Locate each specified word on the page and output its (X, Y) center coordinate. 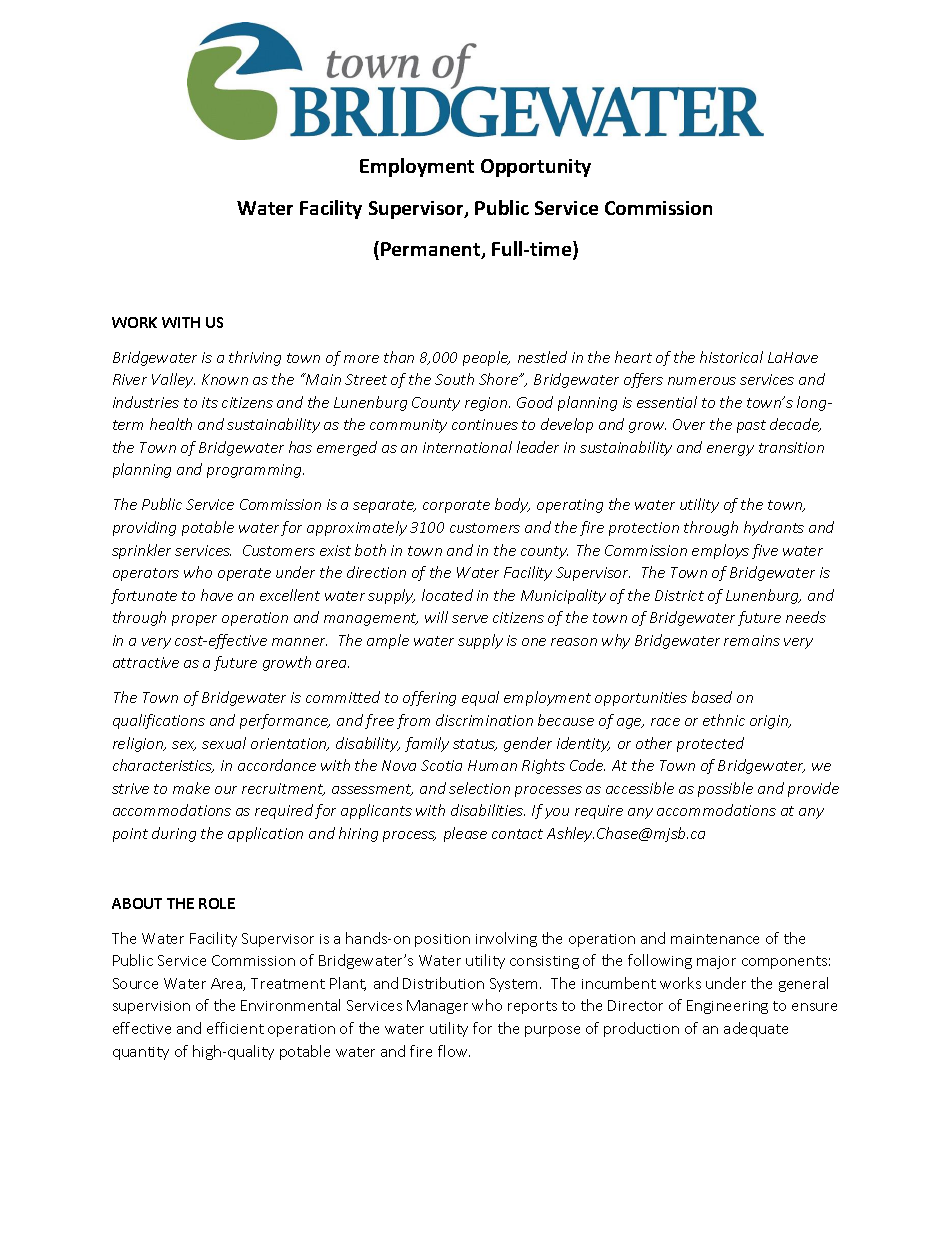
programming (255, 471)
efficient (235, 1028)
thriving (255, 358)
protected (710, 744)
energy (730, 450)
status (475, 745)
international (467, 447)
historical (731, 357)
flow (454, 1051)
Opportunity (536, 168)
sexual (224, 743)
